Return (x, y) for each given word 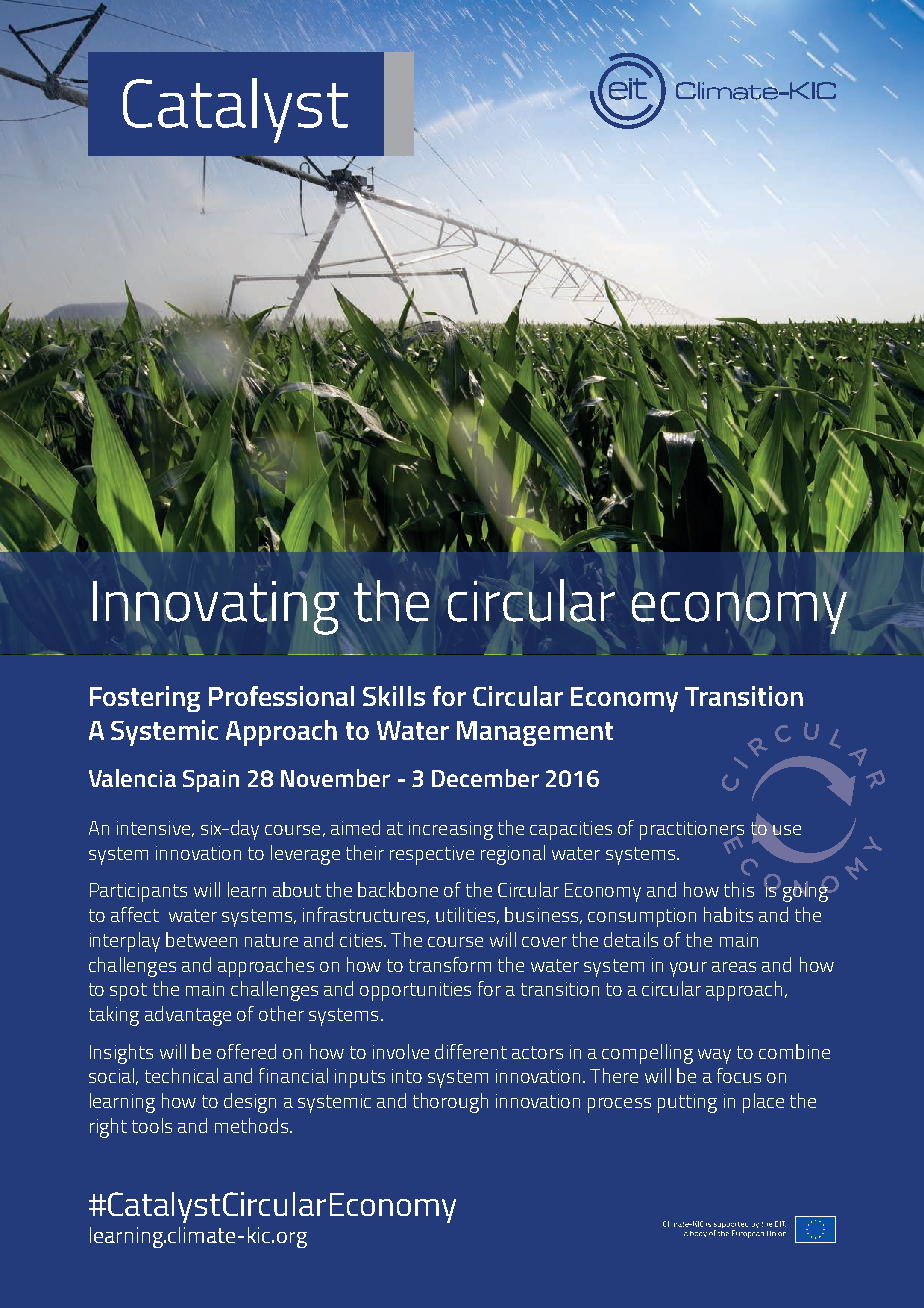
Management (535, 733)
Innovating (216, 608)
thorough (450, 1103)
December (485, 778)
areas (734, 967)
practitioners (692, 831)
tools (152, 1125)
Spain (211, 781)
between (201, 939)
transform (450, 964)
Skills (394, 696)
